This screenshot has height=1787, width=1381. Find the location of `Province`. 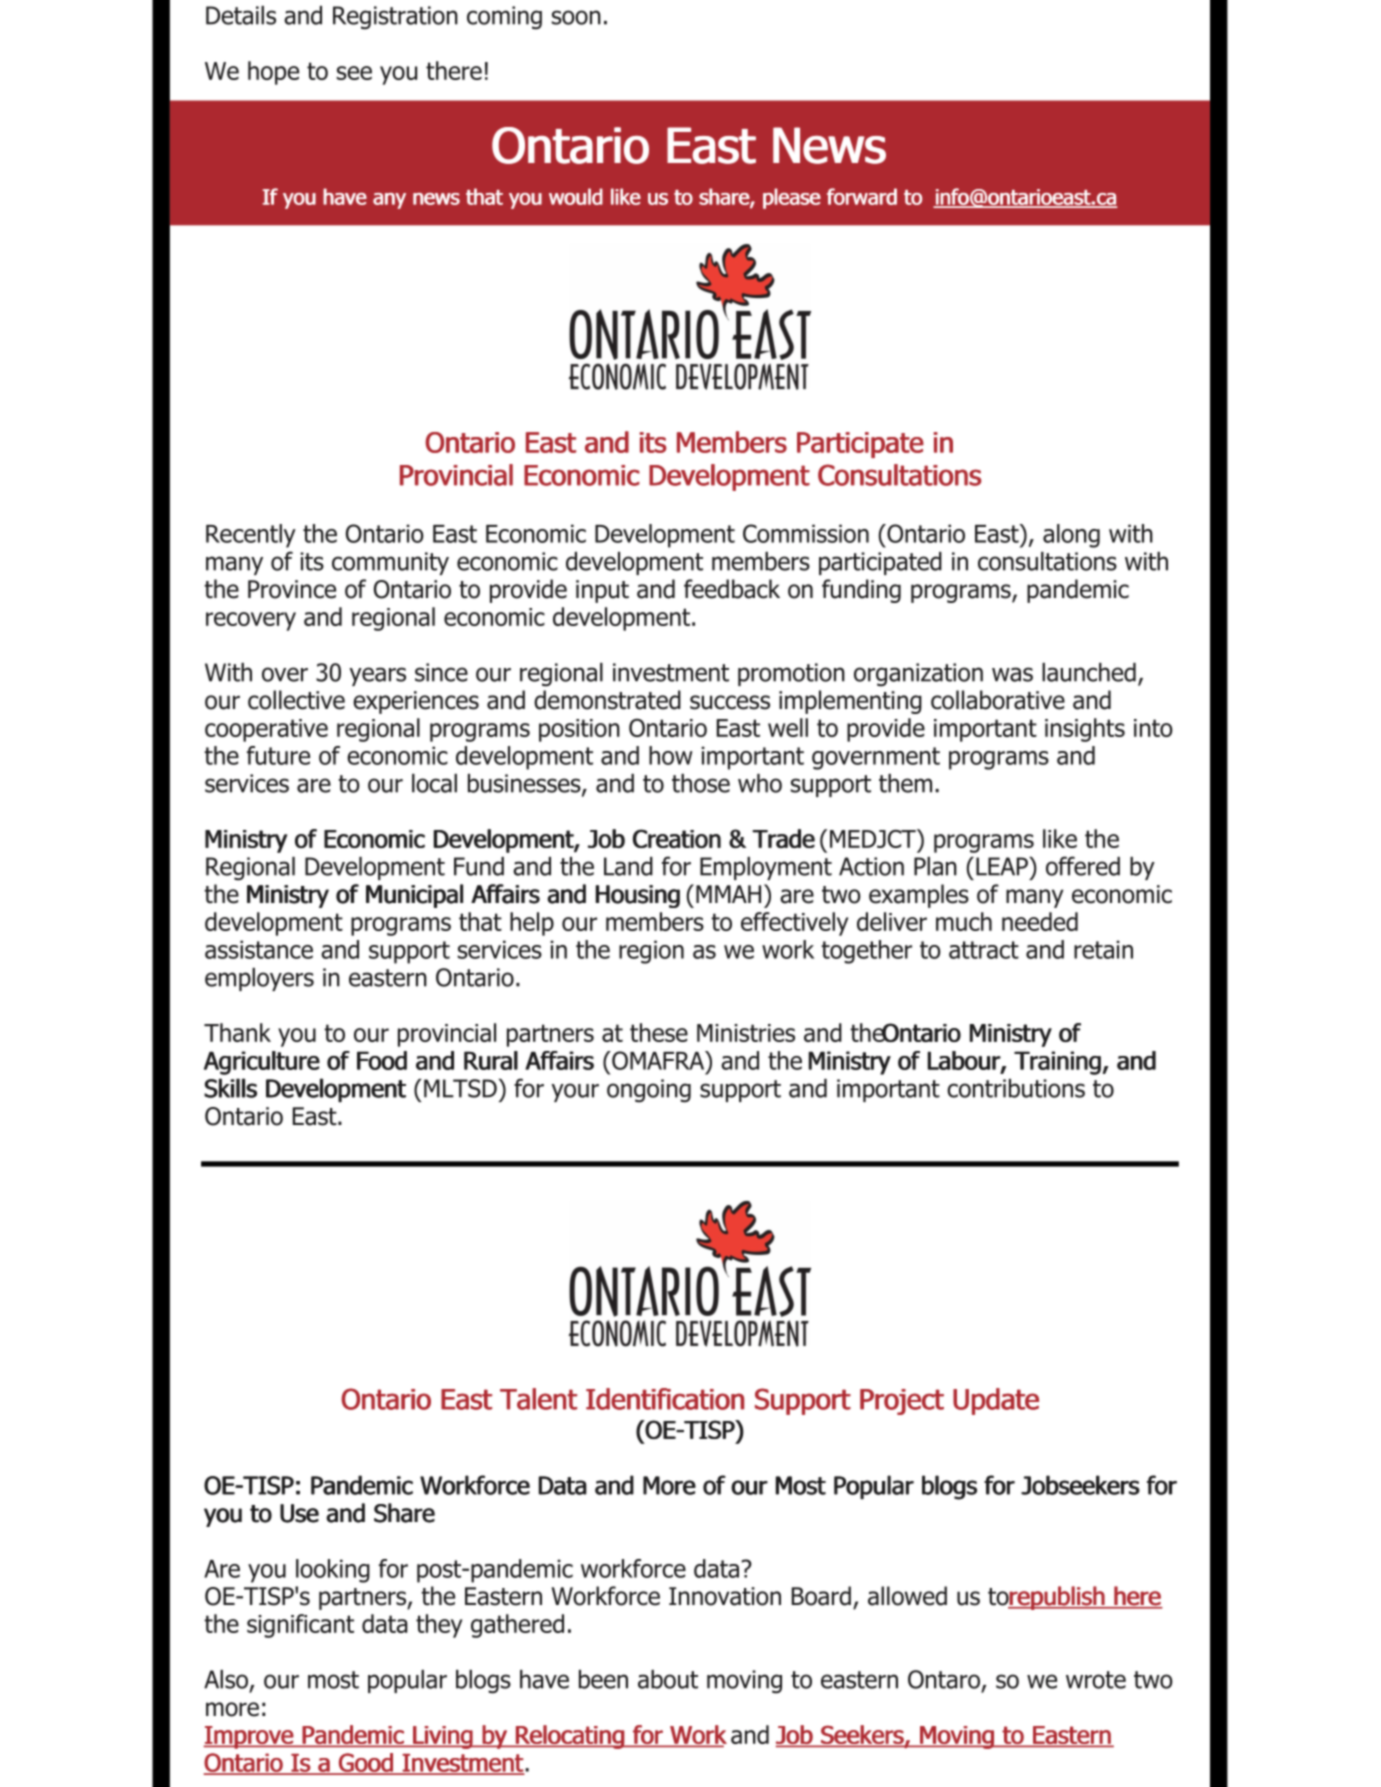

Province is located at coordinates (292, 589).
